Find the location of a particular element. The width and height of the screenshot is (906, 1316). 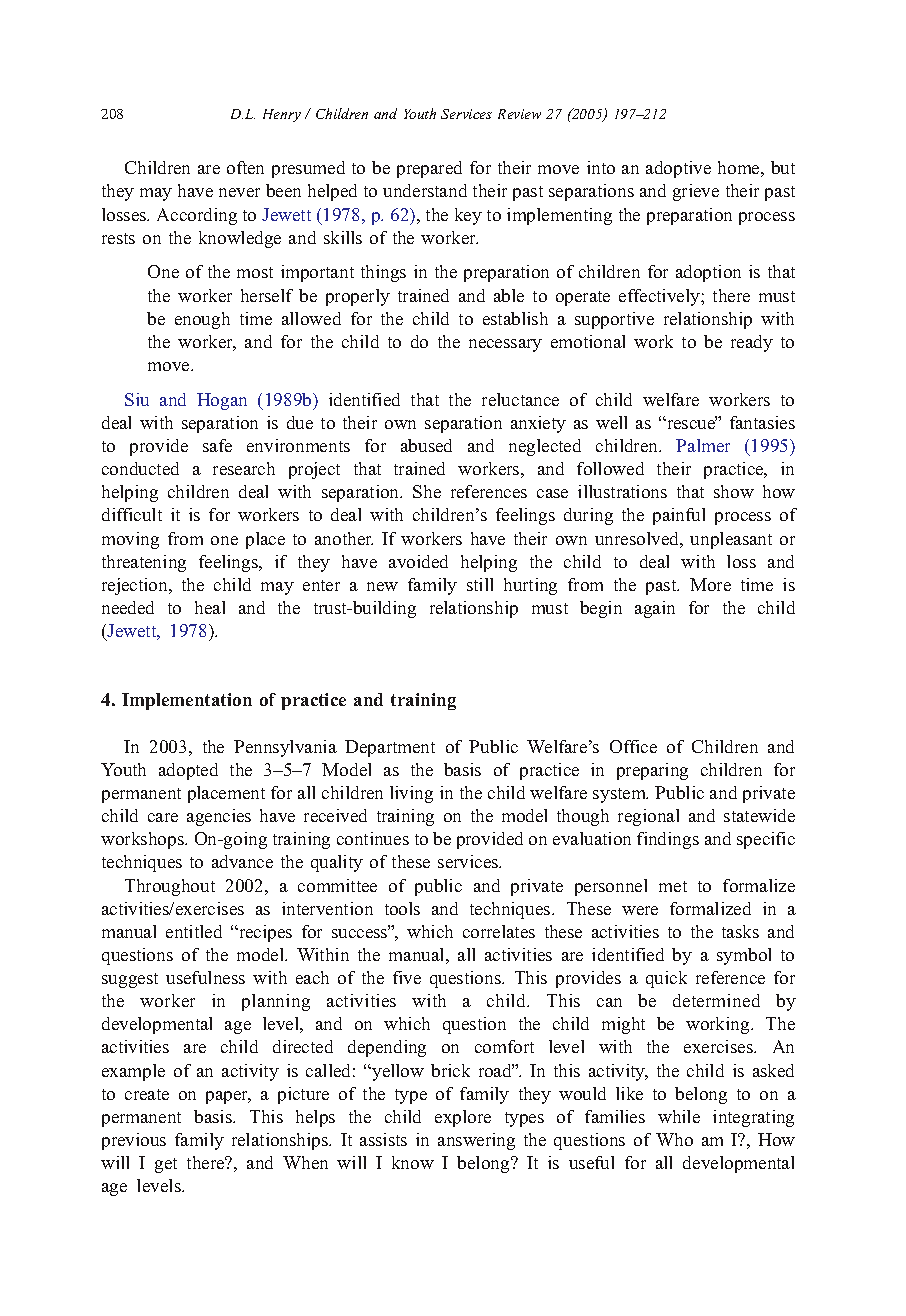

reluctance is located at coordinates (520, 399).
